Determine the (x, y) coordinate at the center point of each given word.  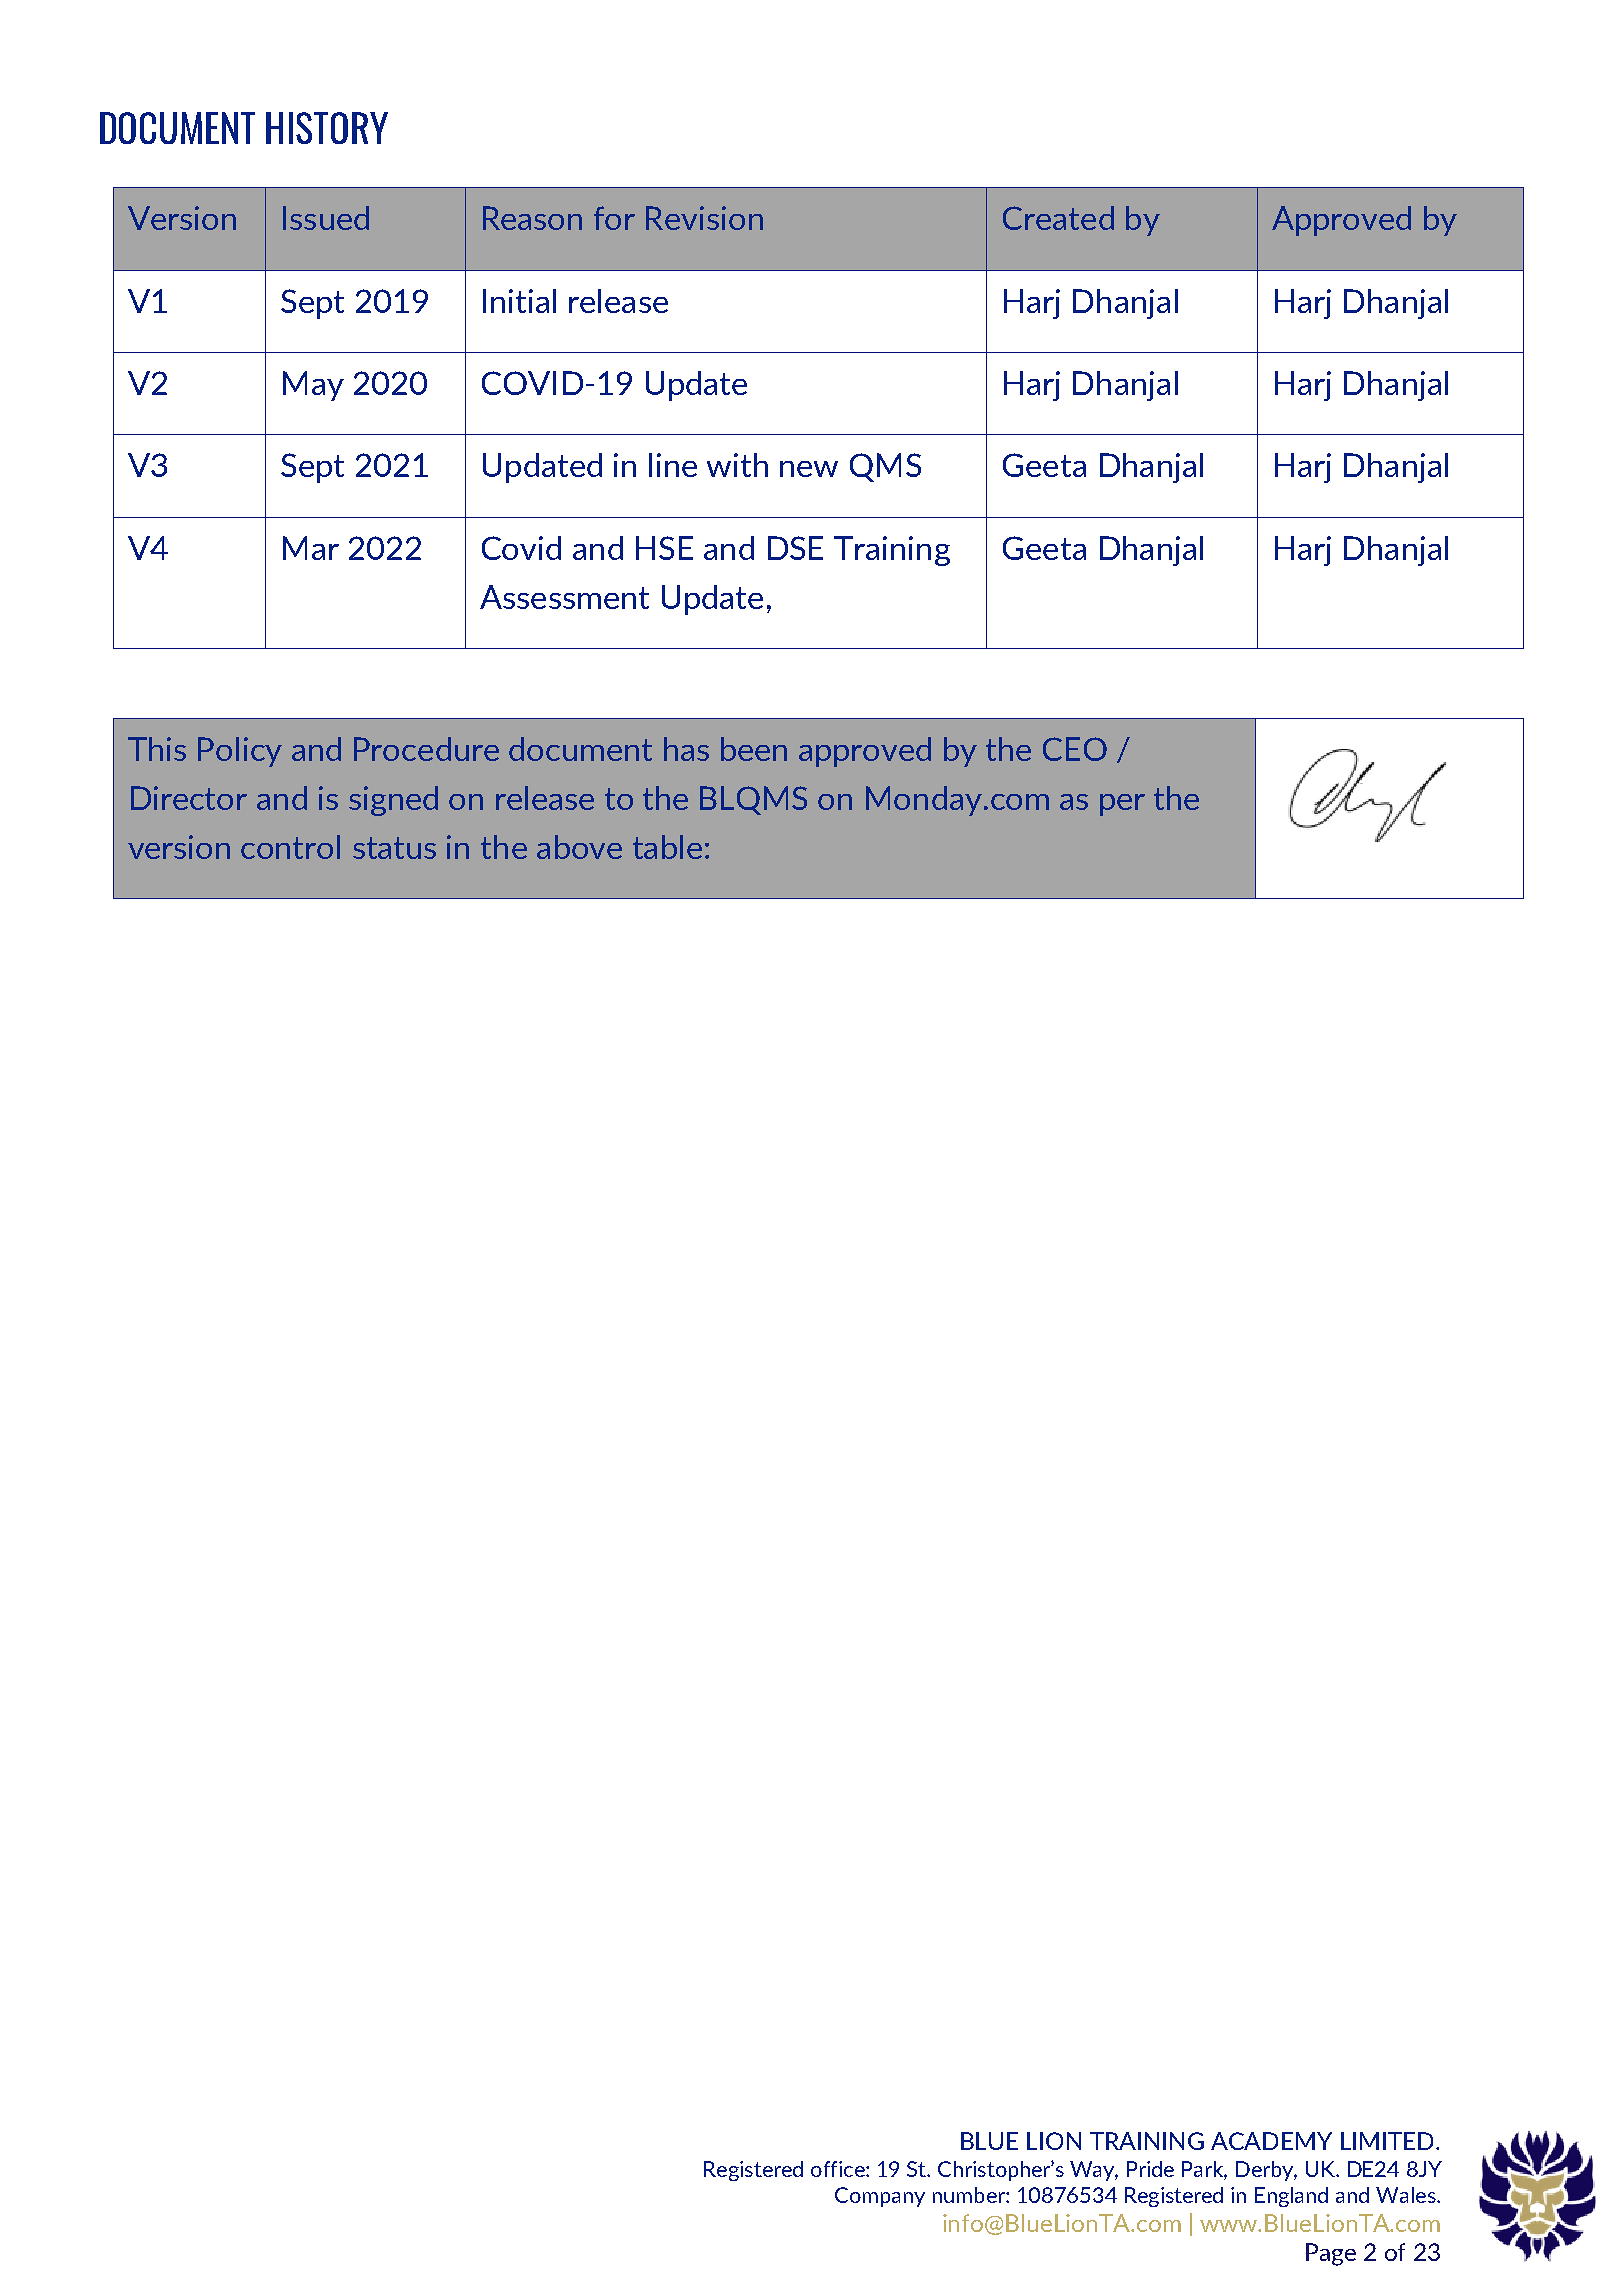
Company (880, 2197)
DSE (795, 548)
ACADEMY (1271, 2141)
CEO (1075, 749)
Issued (326, 218)
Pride (1150, 2169)
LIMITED (1389, 2141)
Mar (311, 548)
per (1122, 805)
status (394, 848)
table (667, 847)
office (839, 2169)
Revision (704, 218)
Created (1058, 218)
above (579, 847)
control (290, 847)
